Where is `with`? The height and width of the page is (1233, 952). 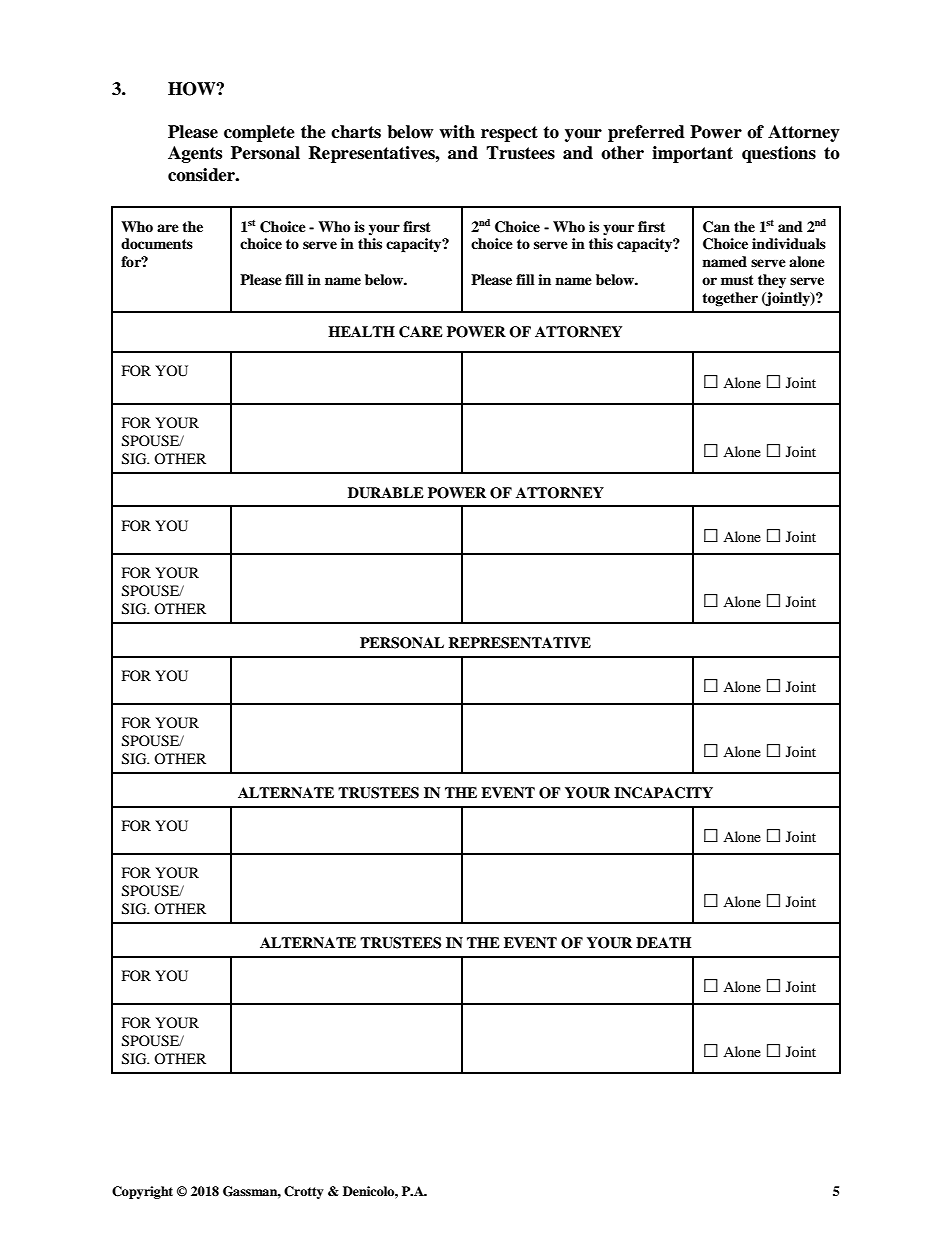
with is located at coordinates (457, 131).
